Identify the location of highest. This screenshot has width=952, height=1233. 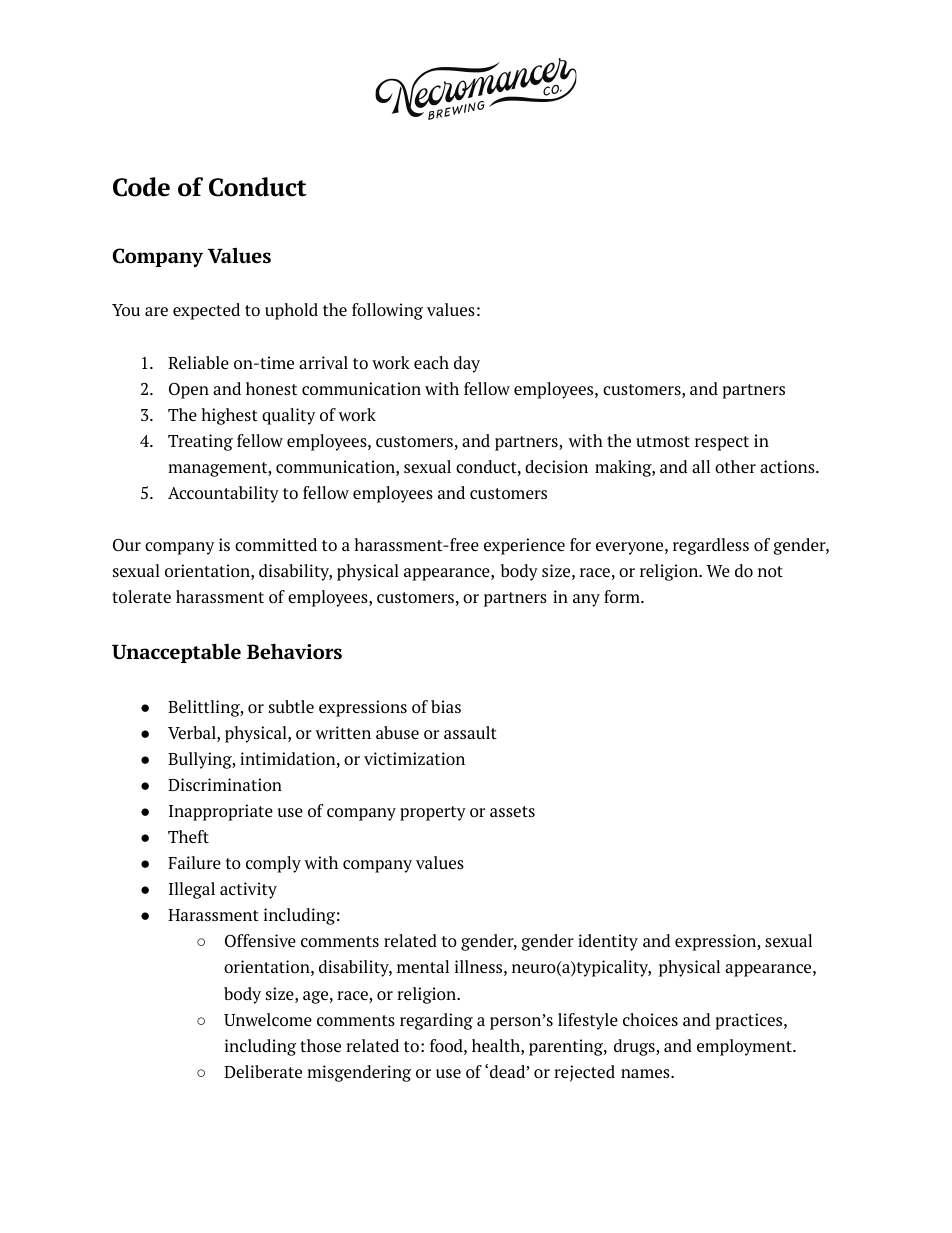
(230, 416).
